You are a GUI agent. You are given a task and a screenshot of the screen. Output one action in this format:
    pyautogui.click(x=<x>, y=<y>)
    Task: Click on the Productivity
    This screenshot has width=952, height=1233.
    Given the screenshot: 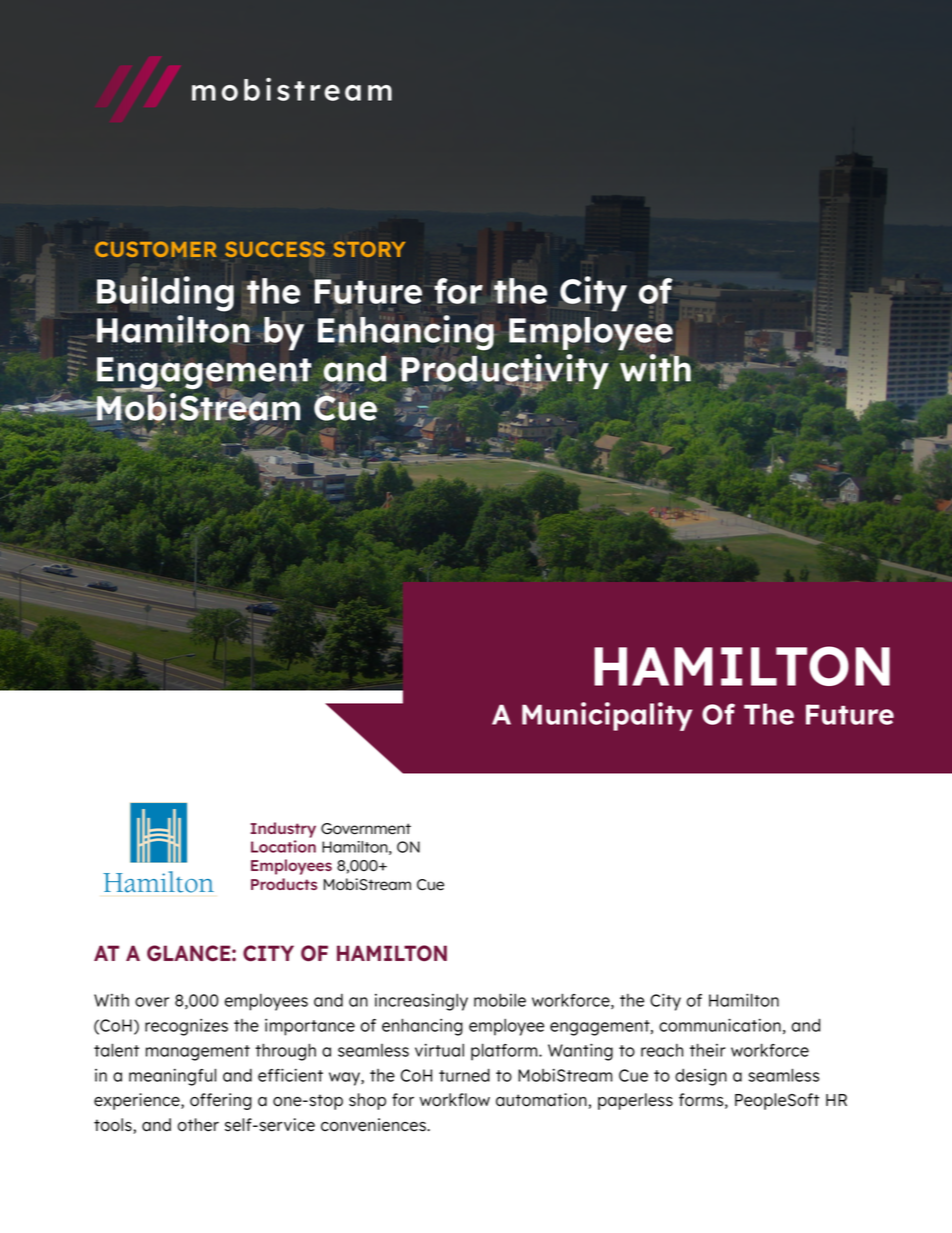 What is the action you would take?
    pyautogui.click(x=504, y=372)
